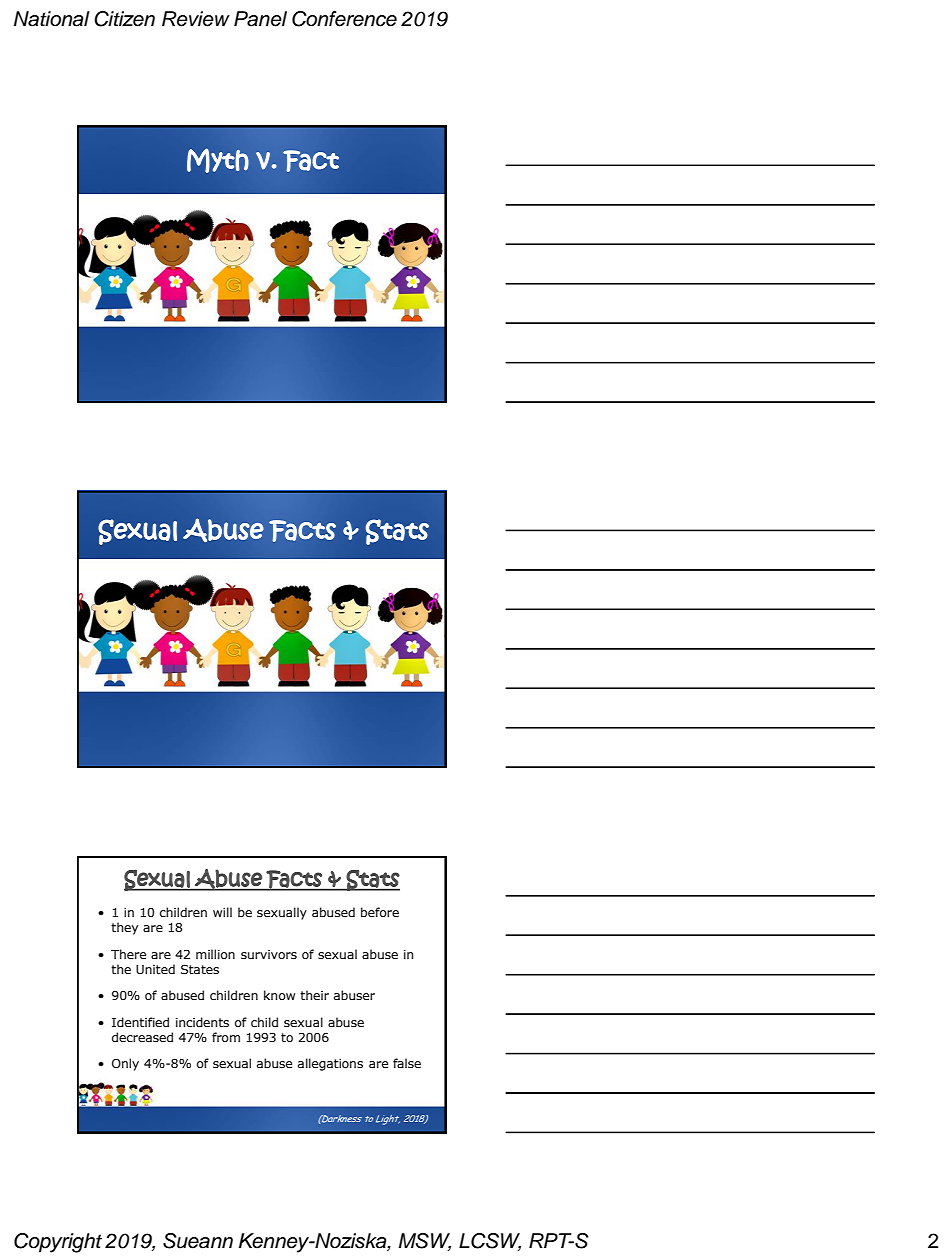  I want to click on Conference, so click(344, 19).
